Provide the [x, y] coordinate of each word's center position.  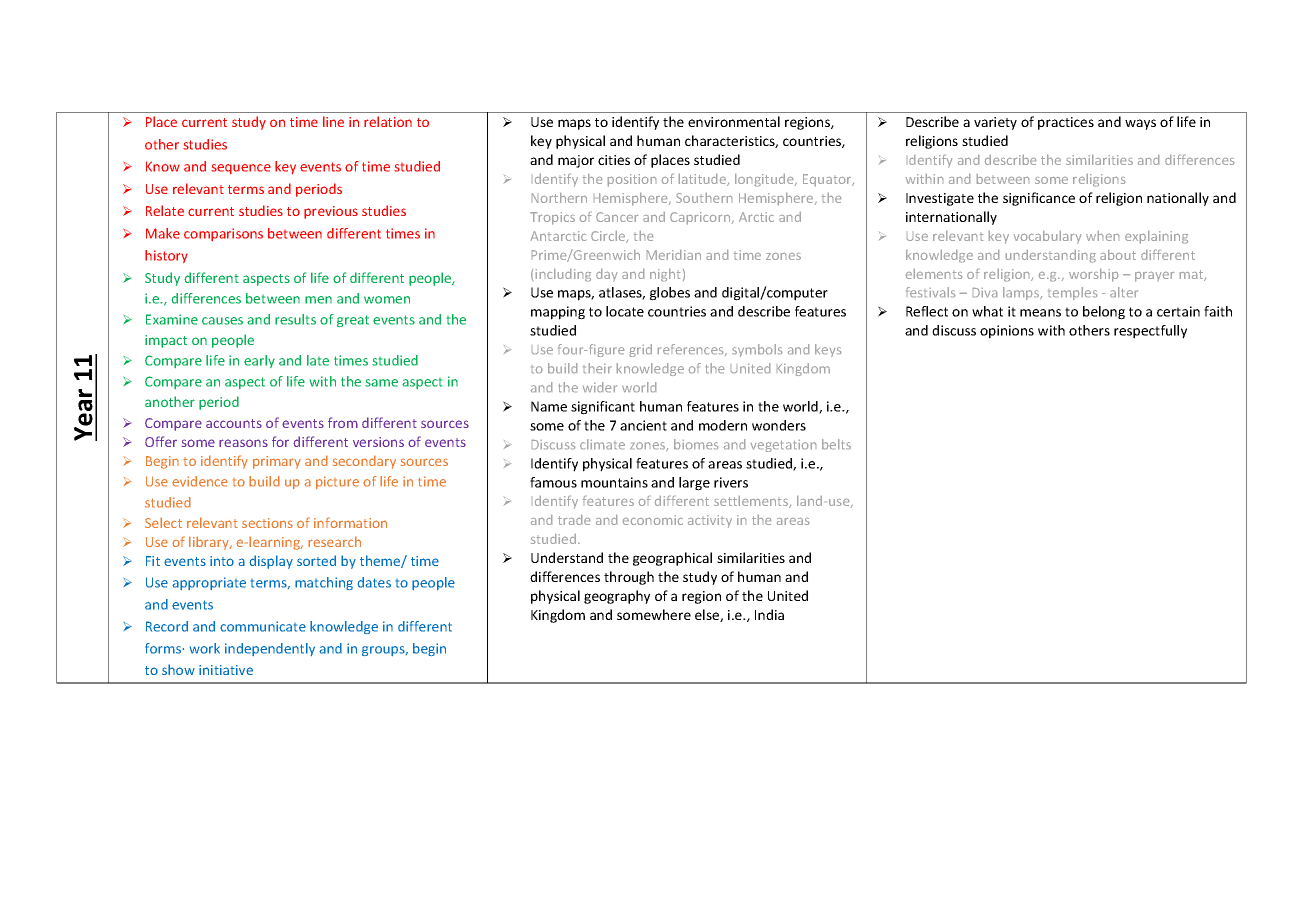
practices [1066, 123]
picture [337, 482]
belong [1104, 313]
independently [270, 649]
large [694, 484]
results [295, 319]
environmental [734, 121]
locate [625, 311]
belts [836, 444]
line [333, 121]
